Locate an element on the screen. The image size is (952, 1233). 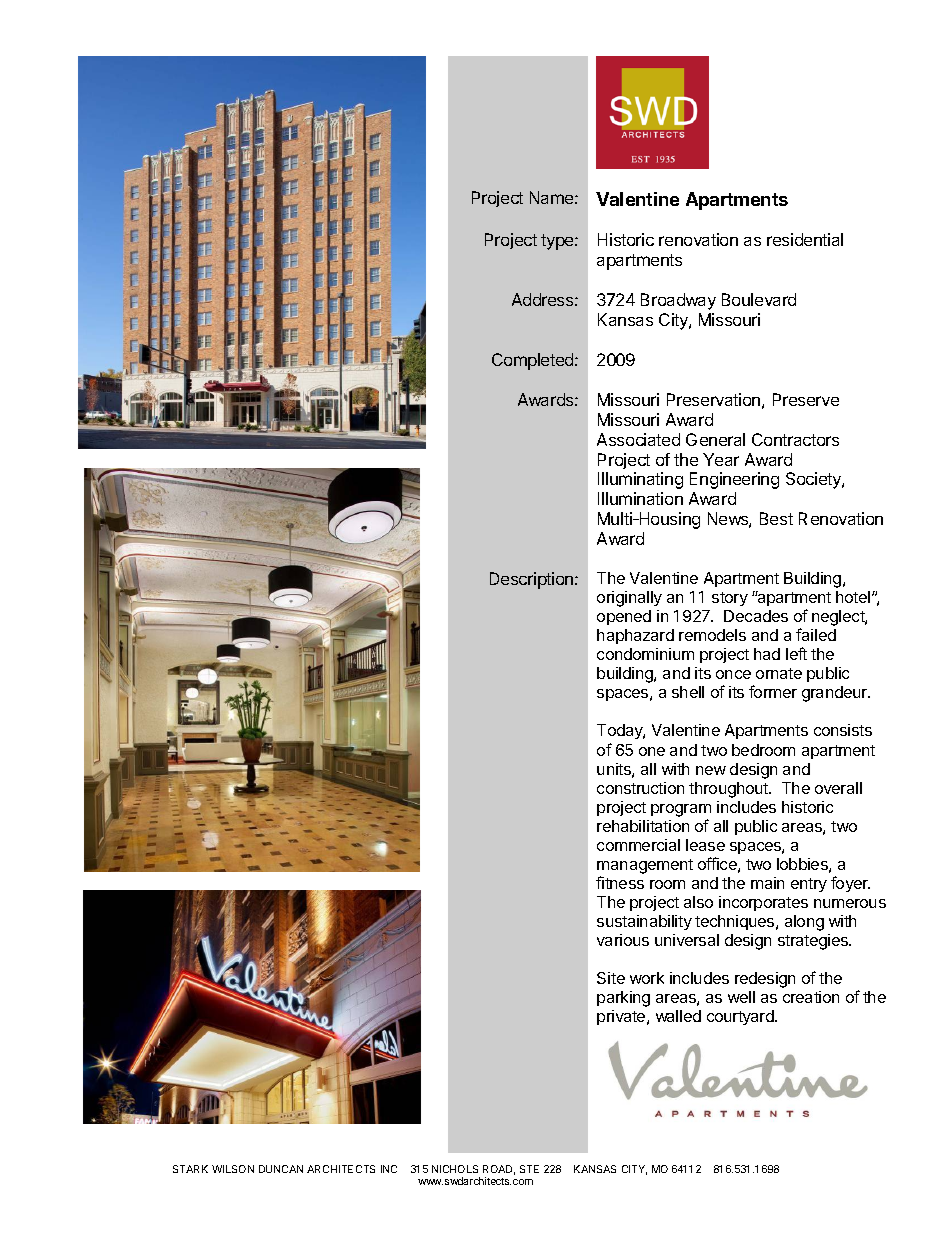
Site is located at coordinates (611, 978).
